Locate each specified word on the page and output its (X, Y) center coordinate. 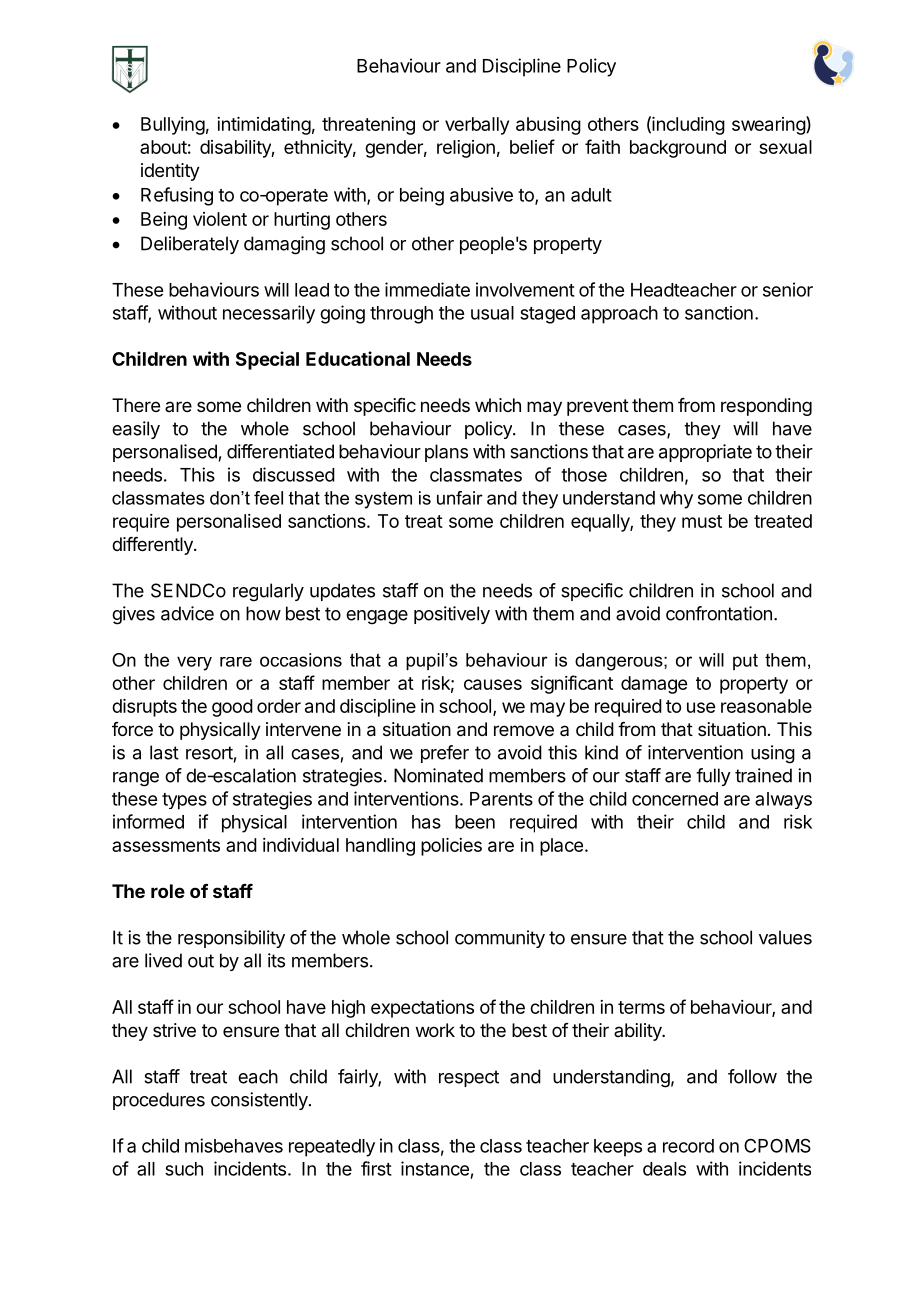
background (678, 149)
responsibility (231, 939)
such (184, 1169)
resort (209, 753)
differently (153, 546)
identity (170, 172)
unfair (460, 498)
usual (492, 313)
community (500, 939)
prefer (445, 754)
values (785, 937)
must (702, 521)
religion (466, 149)
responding (766, 407)
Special (267, 360)
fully (713, 777)
